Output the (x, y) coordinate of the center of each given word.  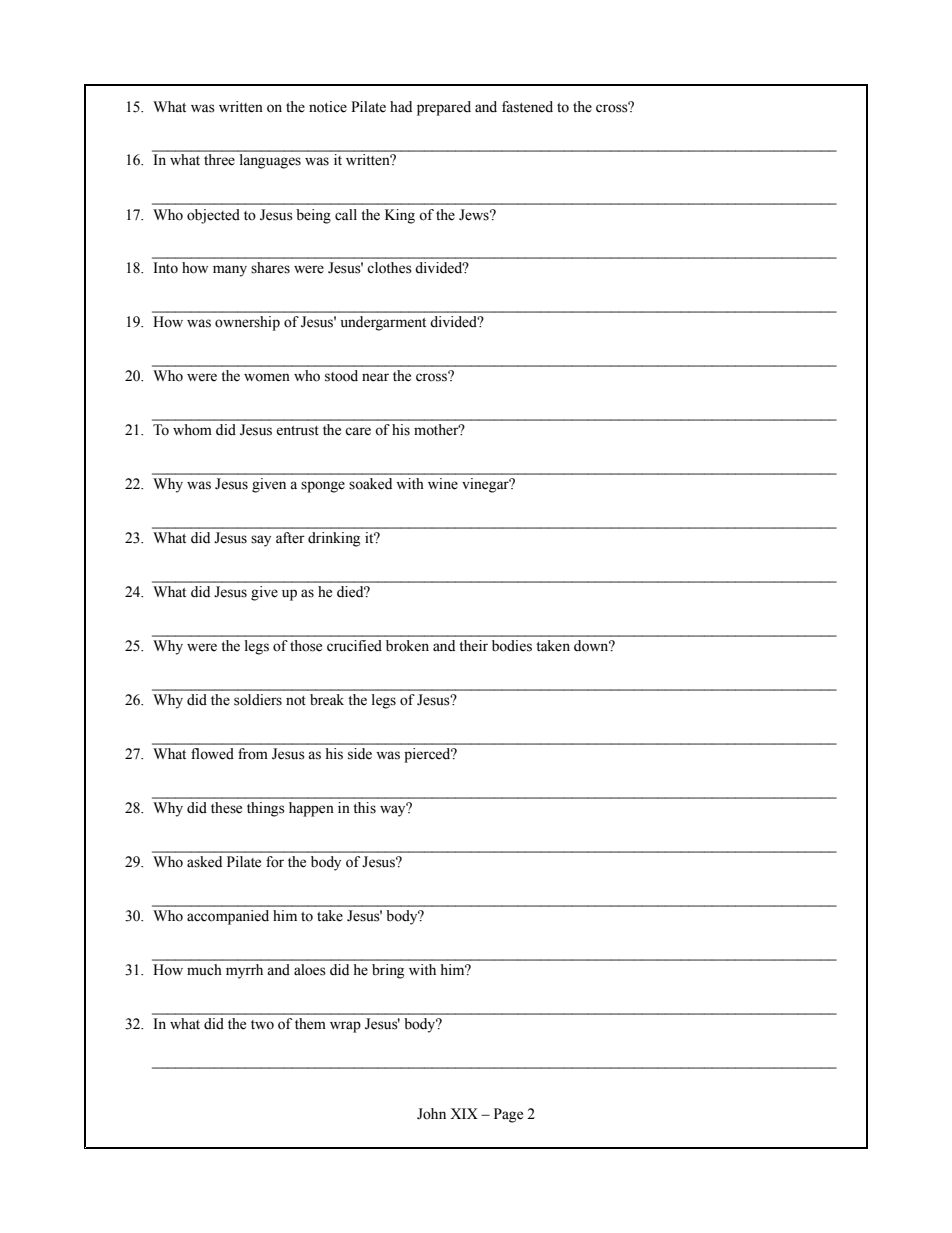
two (262, 1025)
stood (341, 376)
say (261, 541)
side (360, 754)
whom (192, 430)
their (473, 646)
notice (328, 107)
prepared (444, 108)
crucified (354, 646)
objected (213, 216)
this (364, 808)
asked (204, 862)
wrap (345, 1027)
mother (437, 430)
